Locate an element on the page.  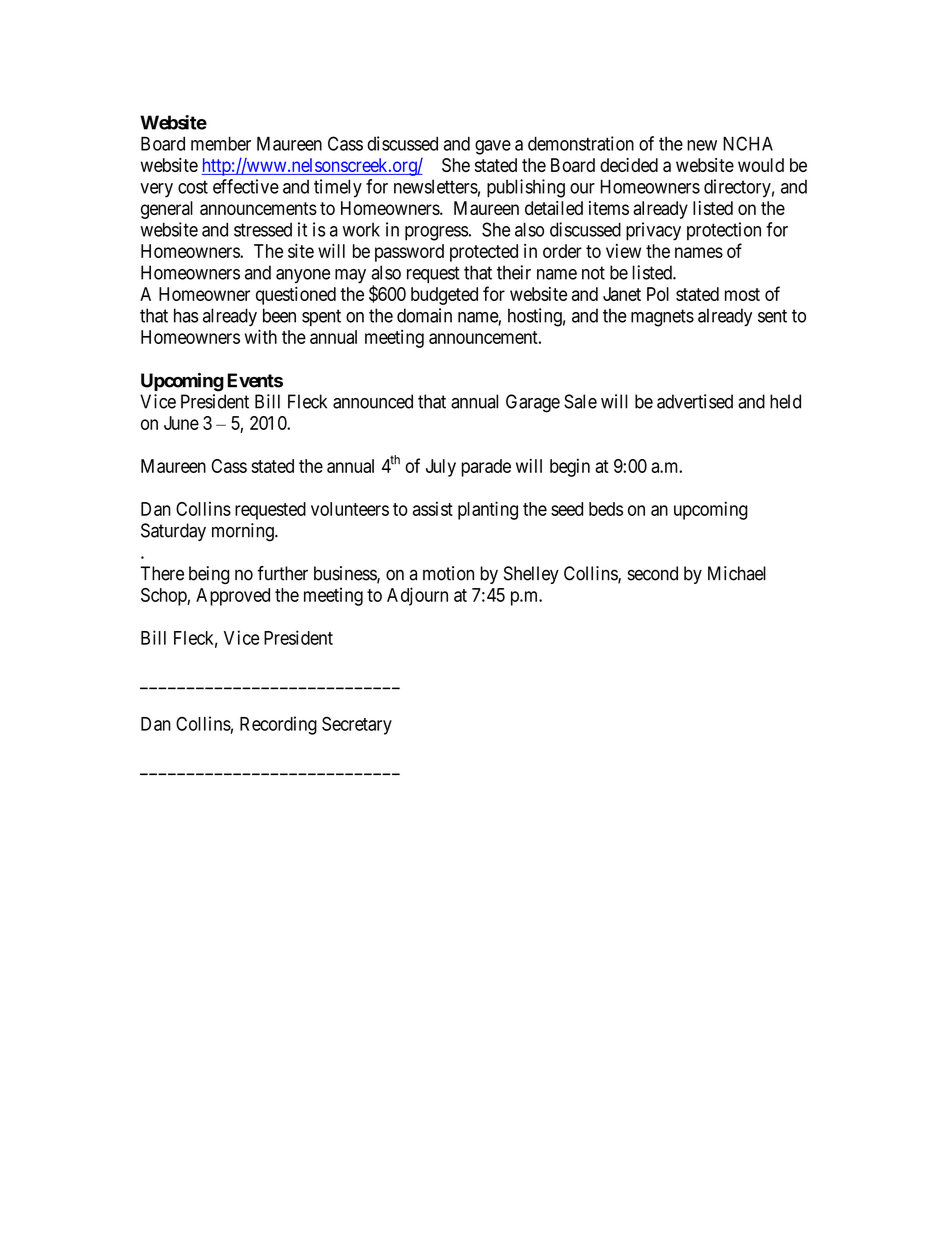
parade is located at coordinates (486, 468).
